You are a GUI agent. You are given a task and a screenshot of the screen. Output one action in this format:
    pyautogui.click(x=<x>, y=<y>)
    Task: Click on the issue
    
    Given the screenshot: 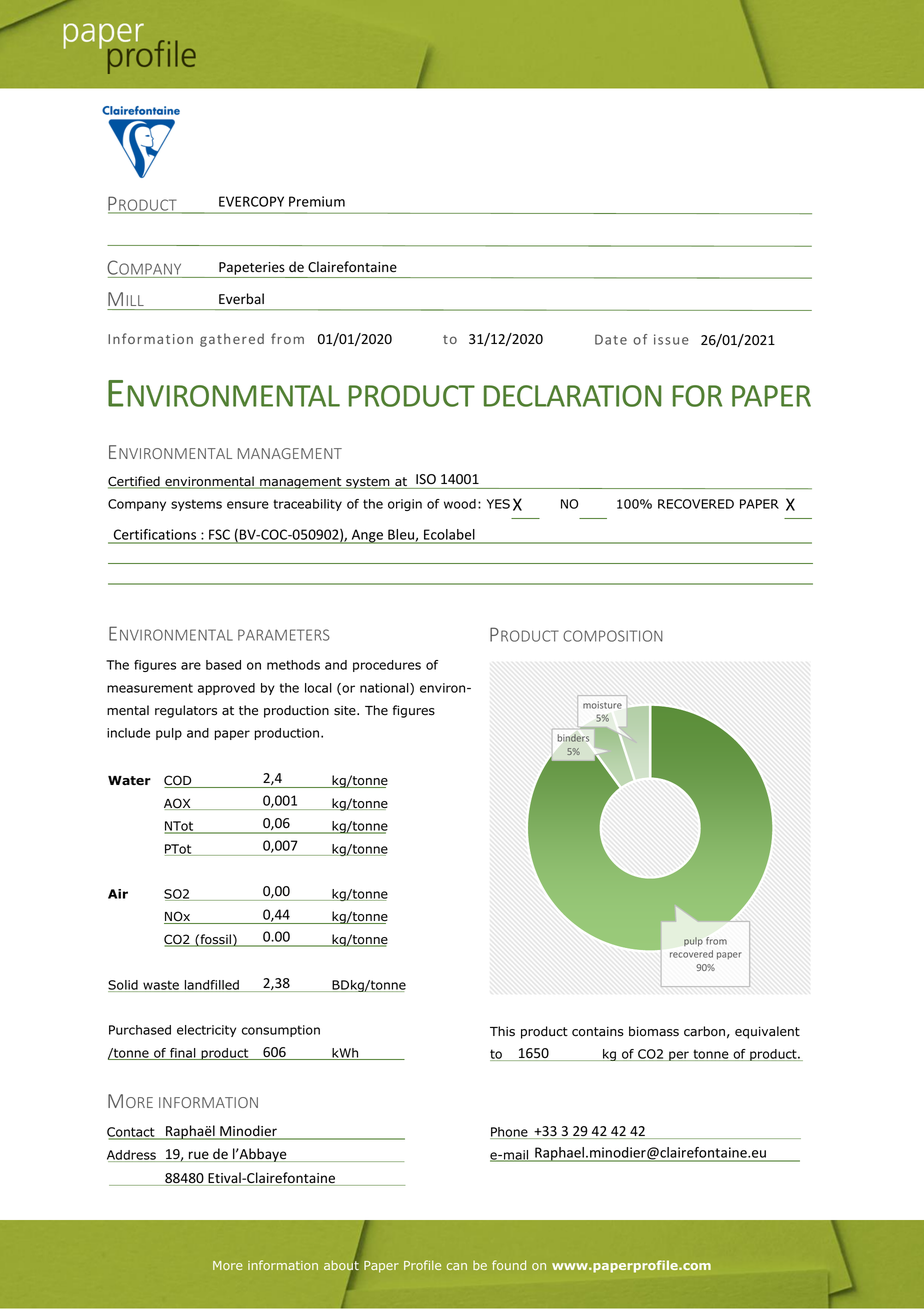 What is the action you would take?
    pyautogui.click(x=671, y=339)
